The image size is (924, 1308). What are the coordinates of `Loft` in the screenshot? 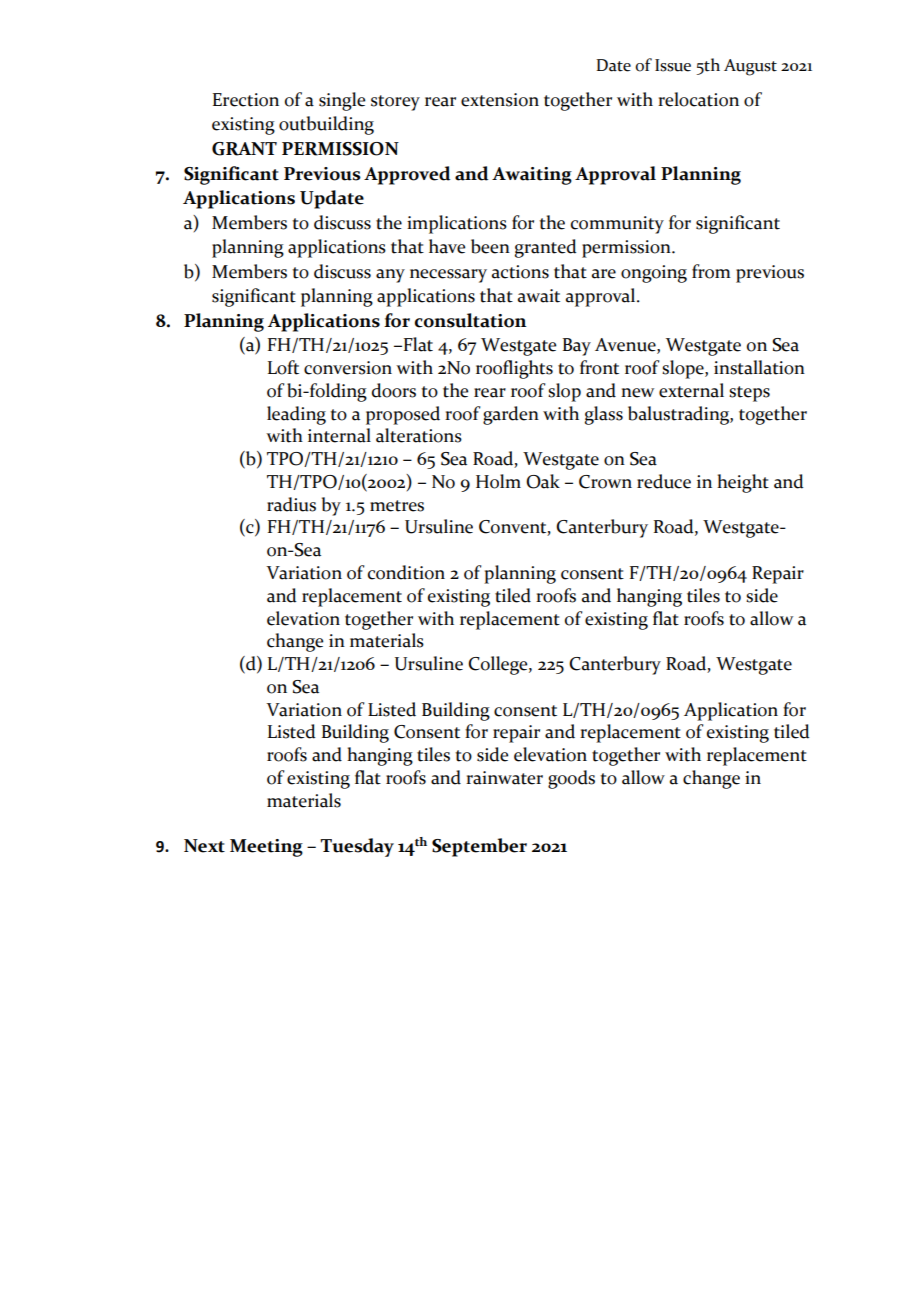 It's located at (283, 367).
